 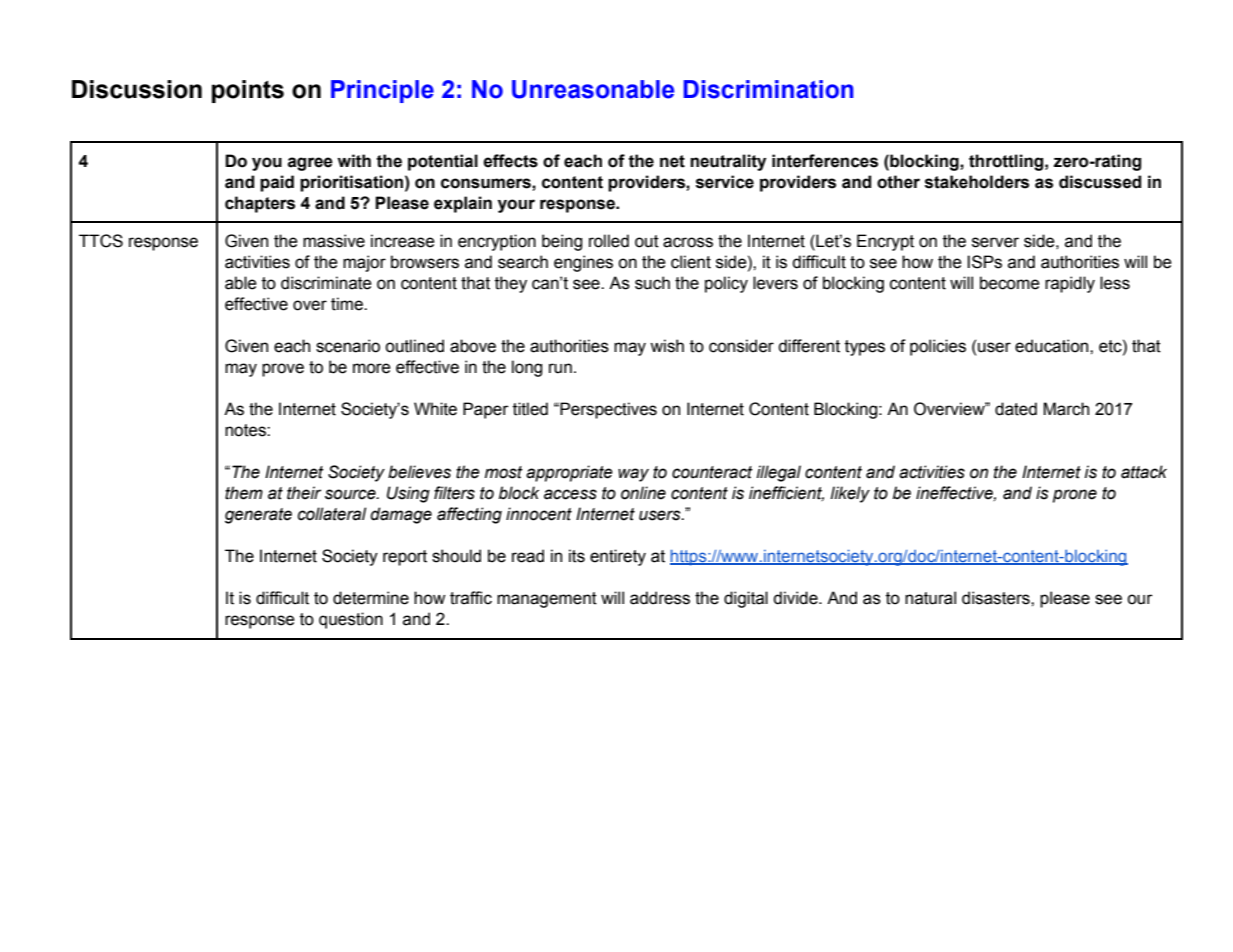 What do you see at coordinates (326, 283) in the screenshot?
I see `discriminate` at bounding box center [326, 283].
